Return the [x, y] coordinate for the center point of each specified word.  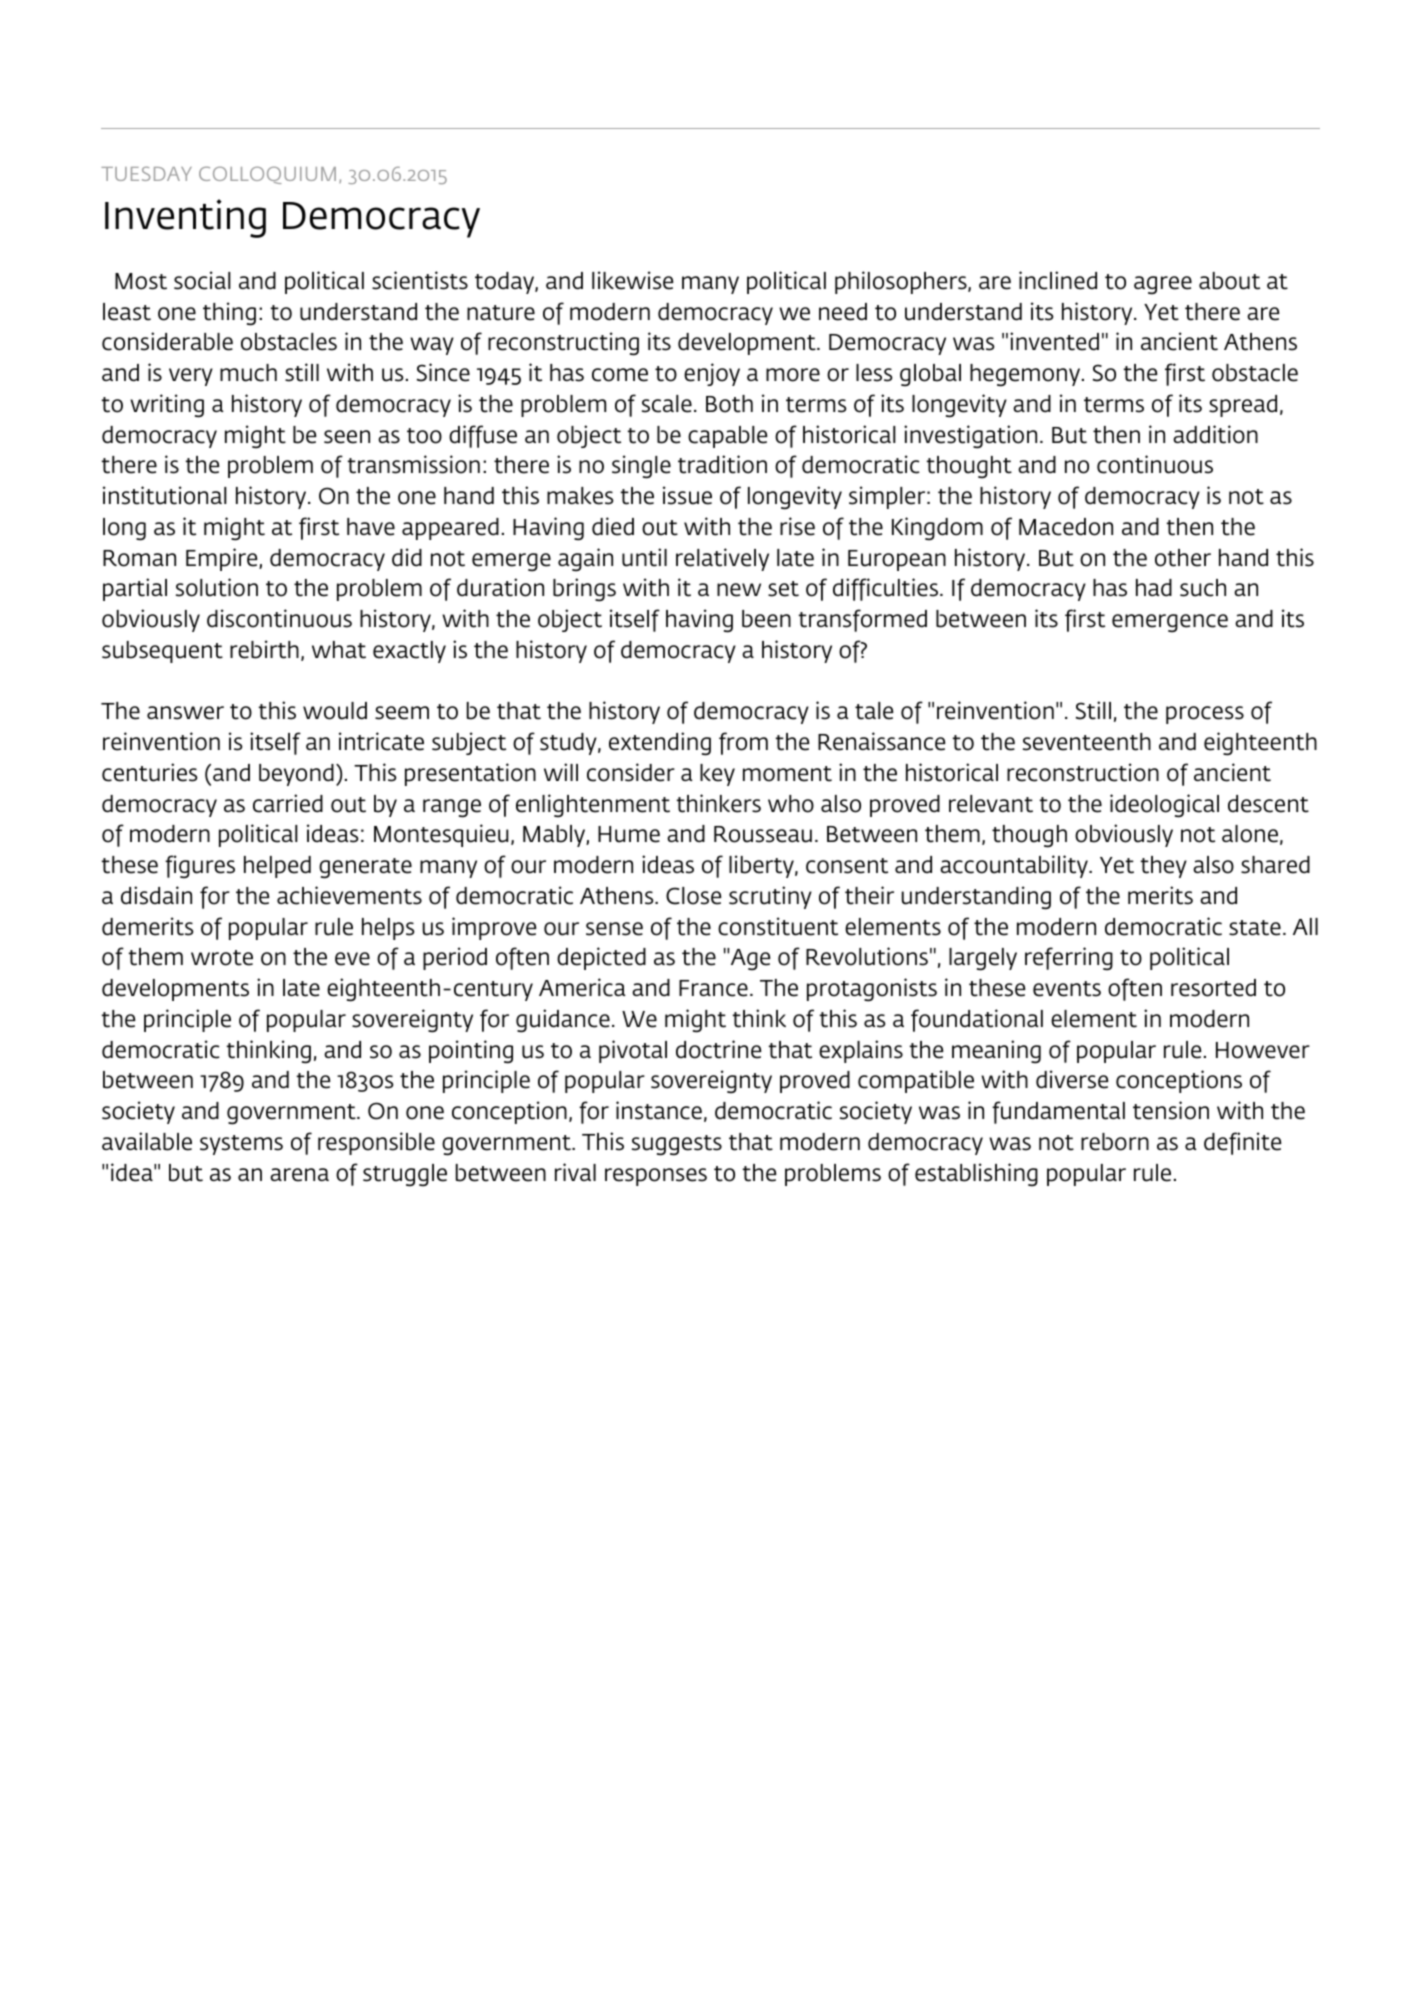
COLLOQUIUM [267, 175]
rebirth [264, 649]
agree [1163, 285]
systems [241, 1145]
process [1205, 715]
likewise [633, 280]
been [766, 619]
